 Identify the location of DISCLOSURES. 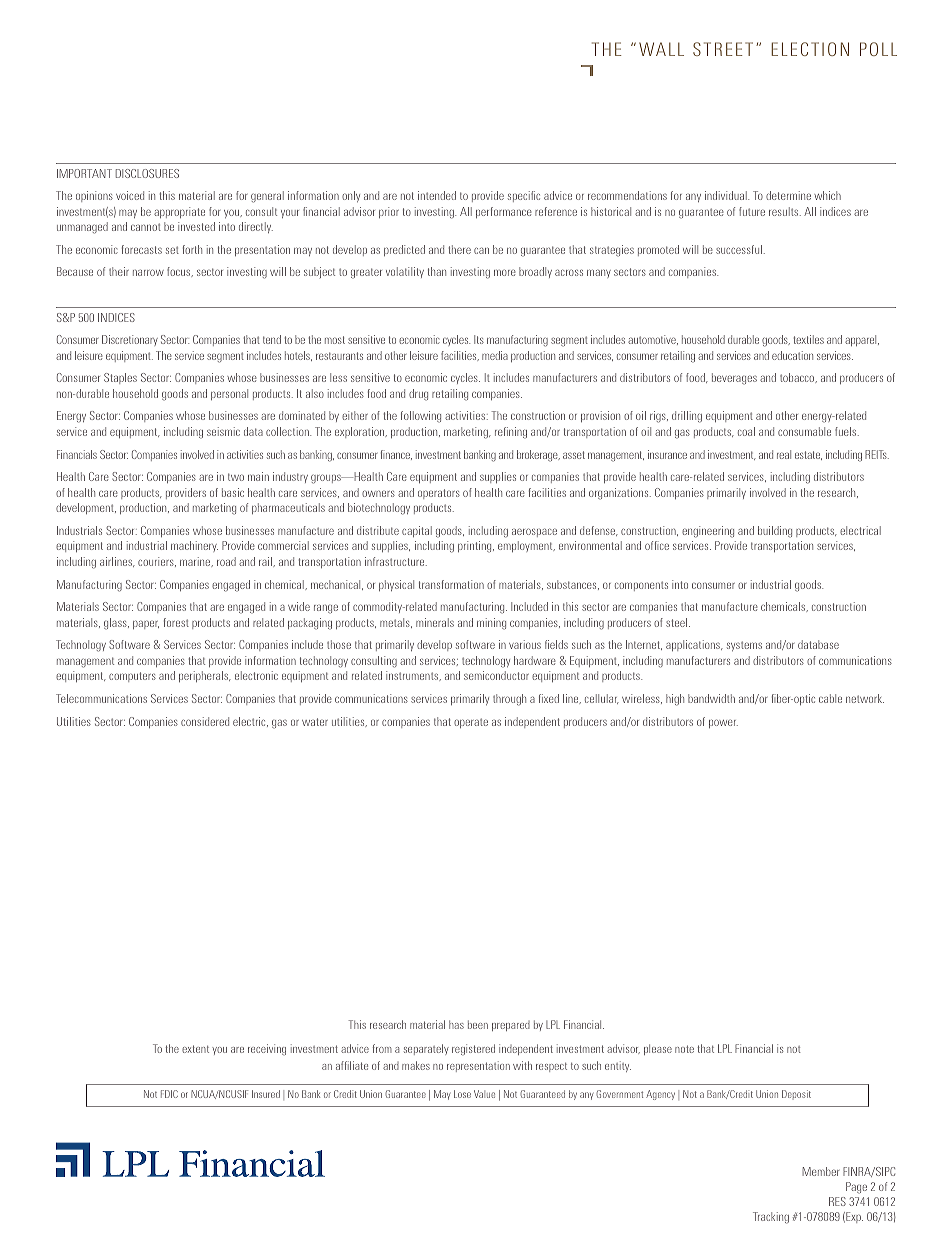
(147, 173).
